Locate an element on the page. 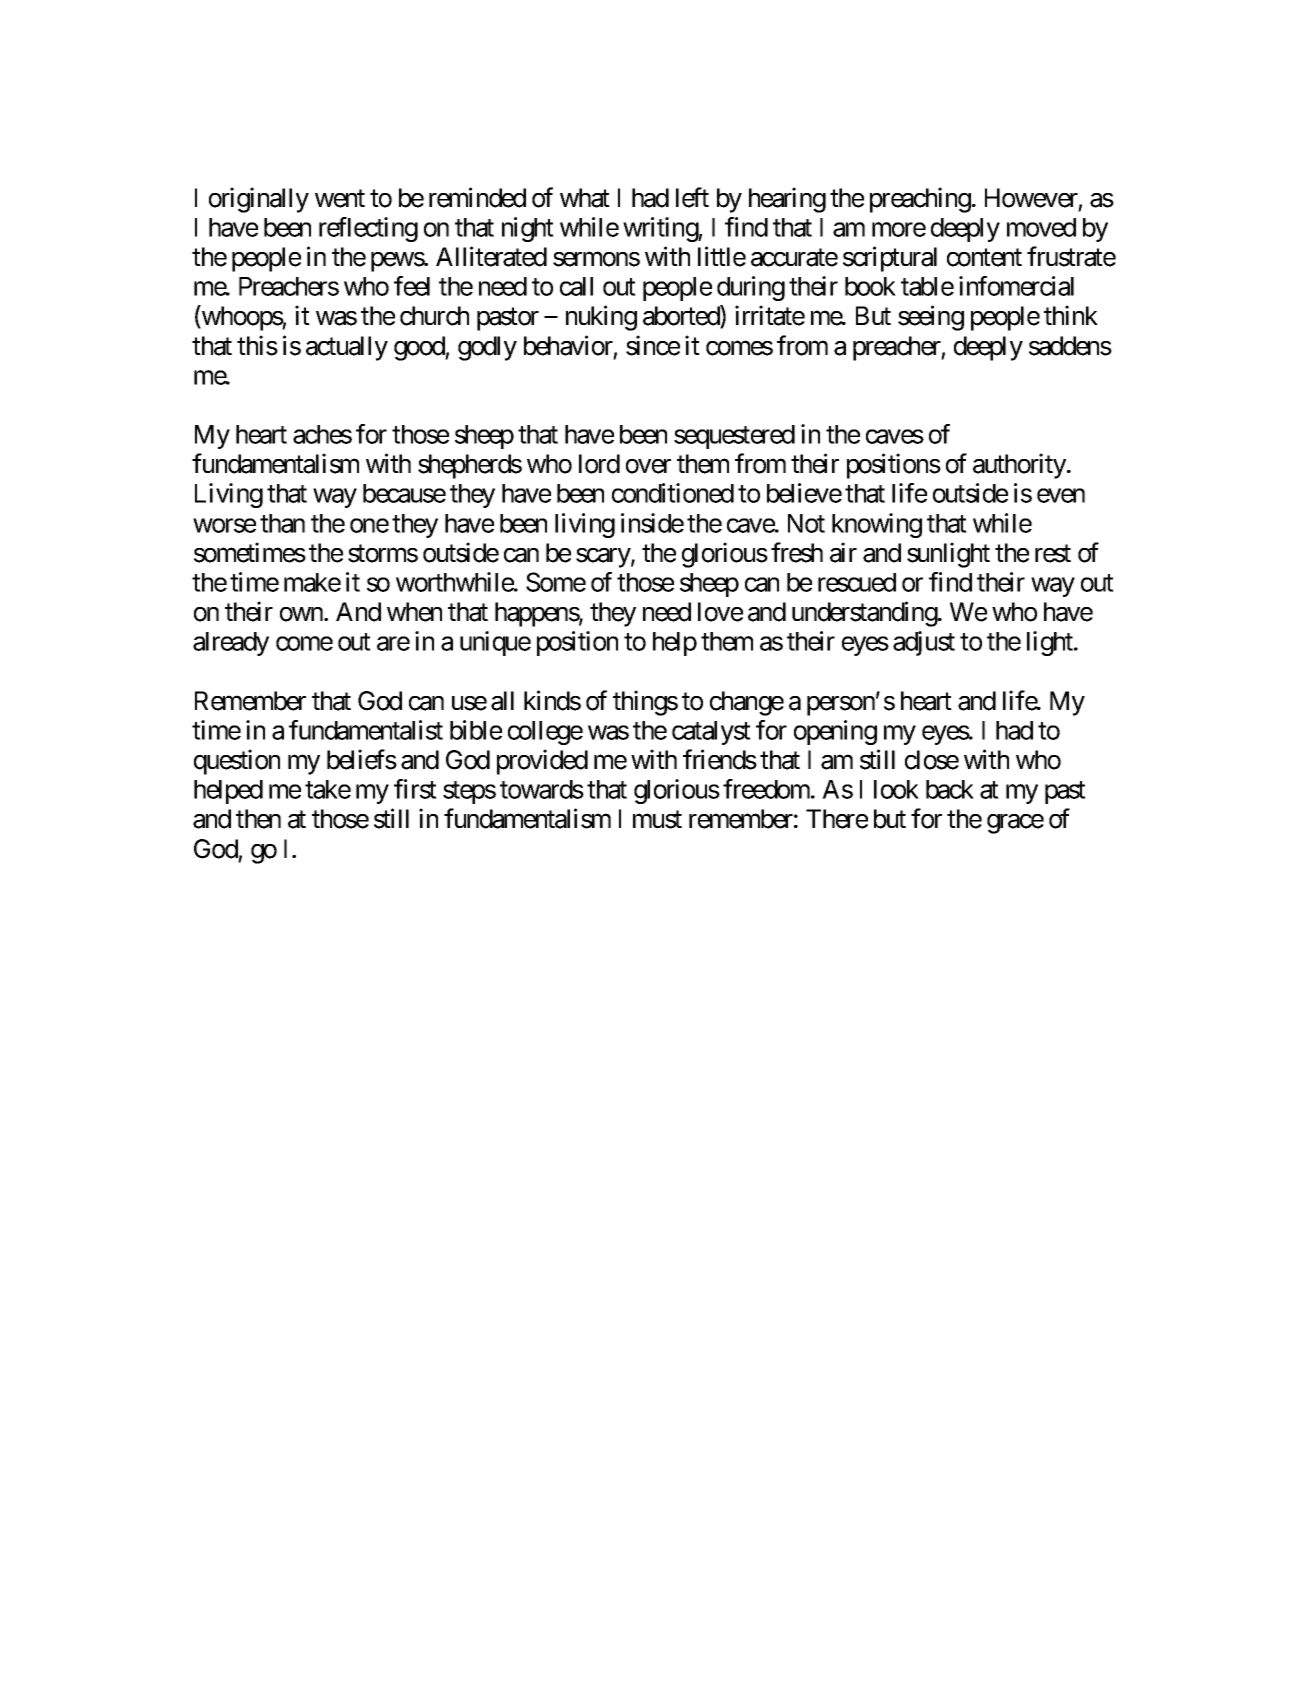 The image size is (1312, 1698). adjust is located at coordinates (924, 643).
